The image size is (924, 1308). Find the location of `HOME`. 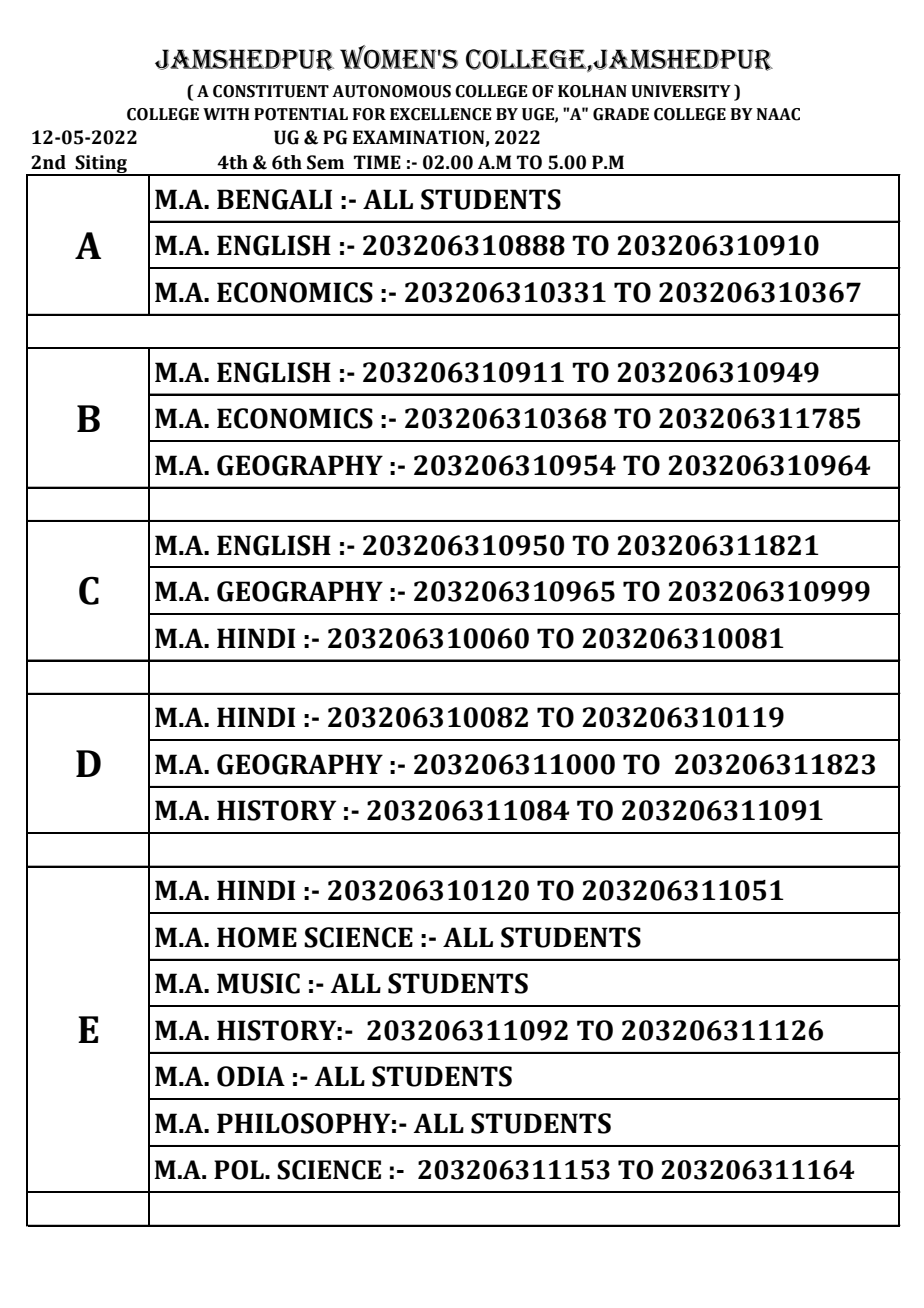

HOME is located at coordinates (257, 937).
